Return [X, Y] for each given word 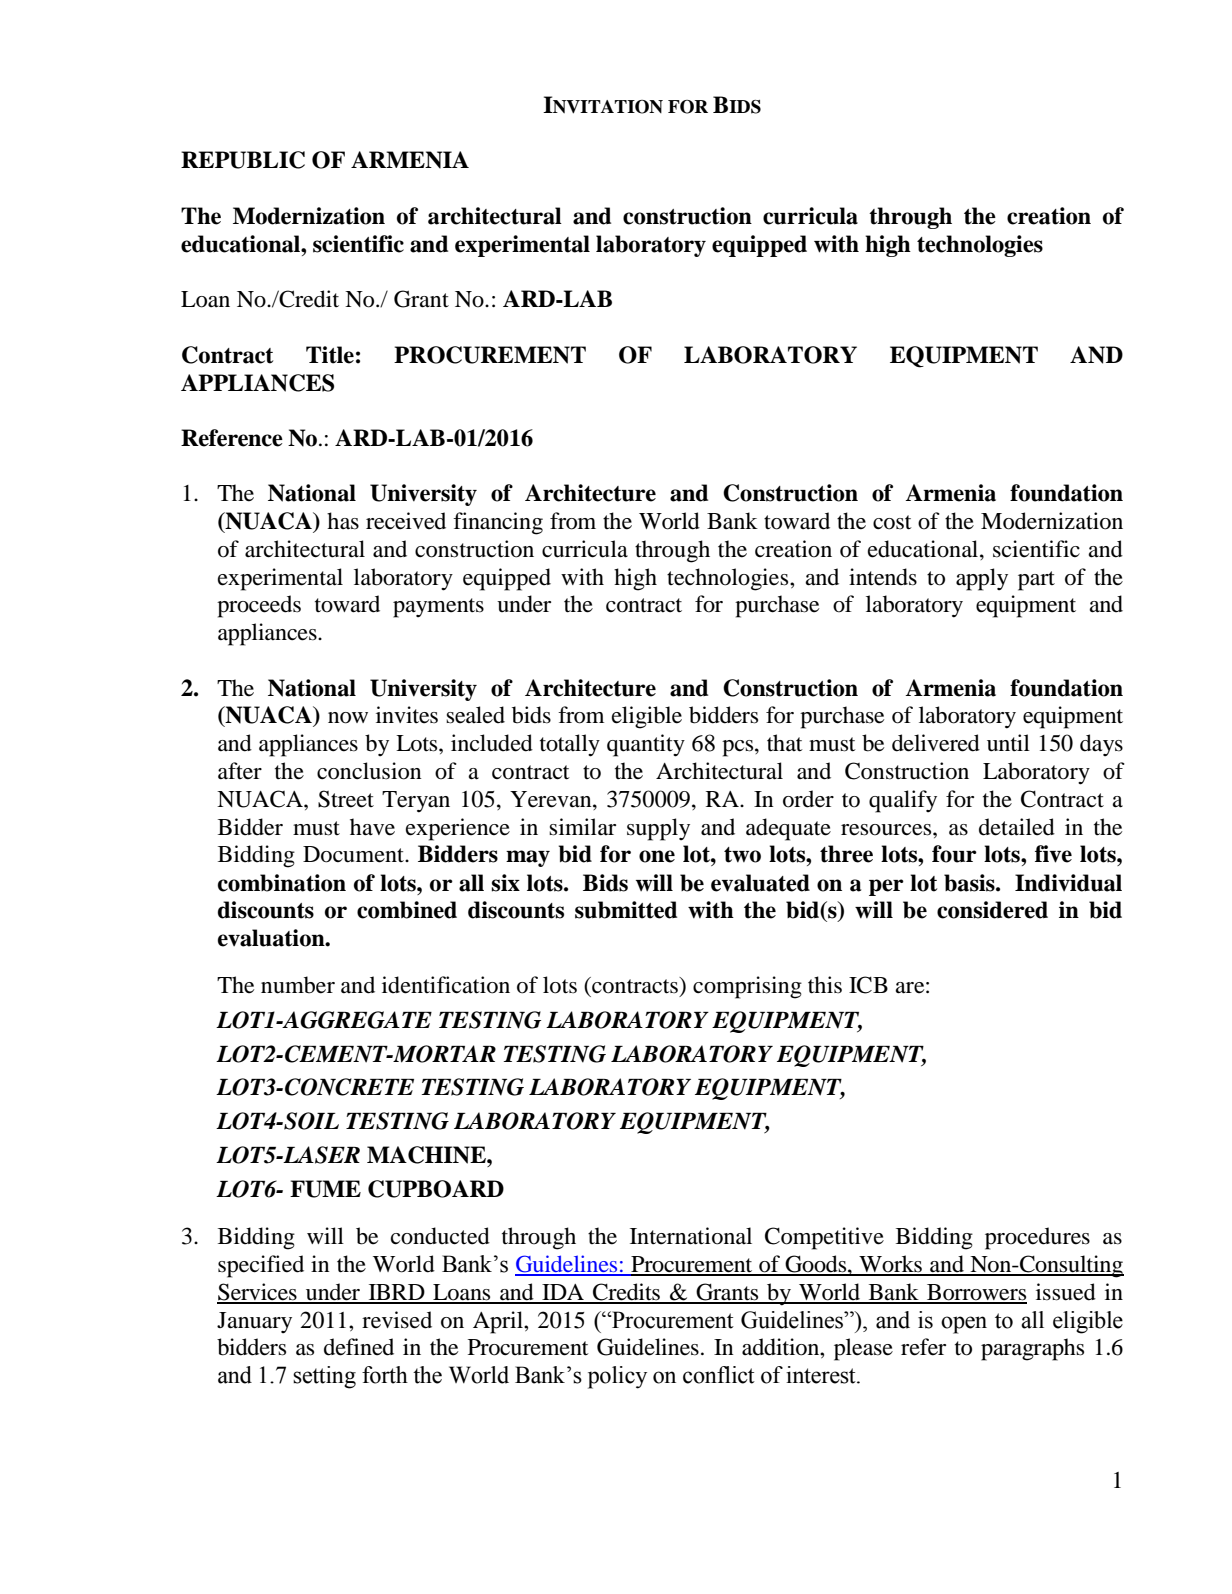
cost [892, 522]
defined [359, 1347]
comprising [747, 987]
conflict [719, 1375]
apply [982, 579]
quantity [646, 745]
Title [330, 355]
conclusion [369, 771]
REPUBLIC [243, 160]
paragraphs [1032, 1349]
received [406, 521]
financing [498, 523]
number [298, 985]
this [825, 985]
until [1008, 743]
